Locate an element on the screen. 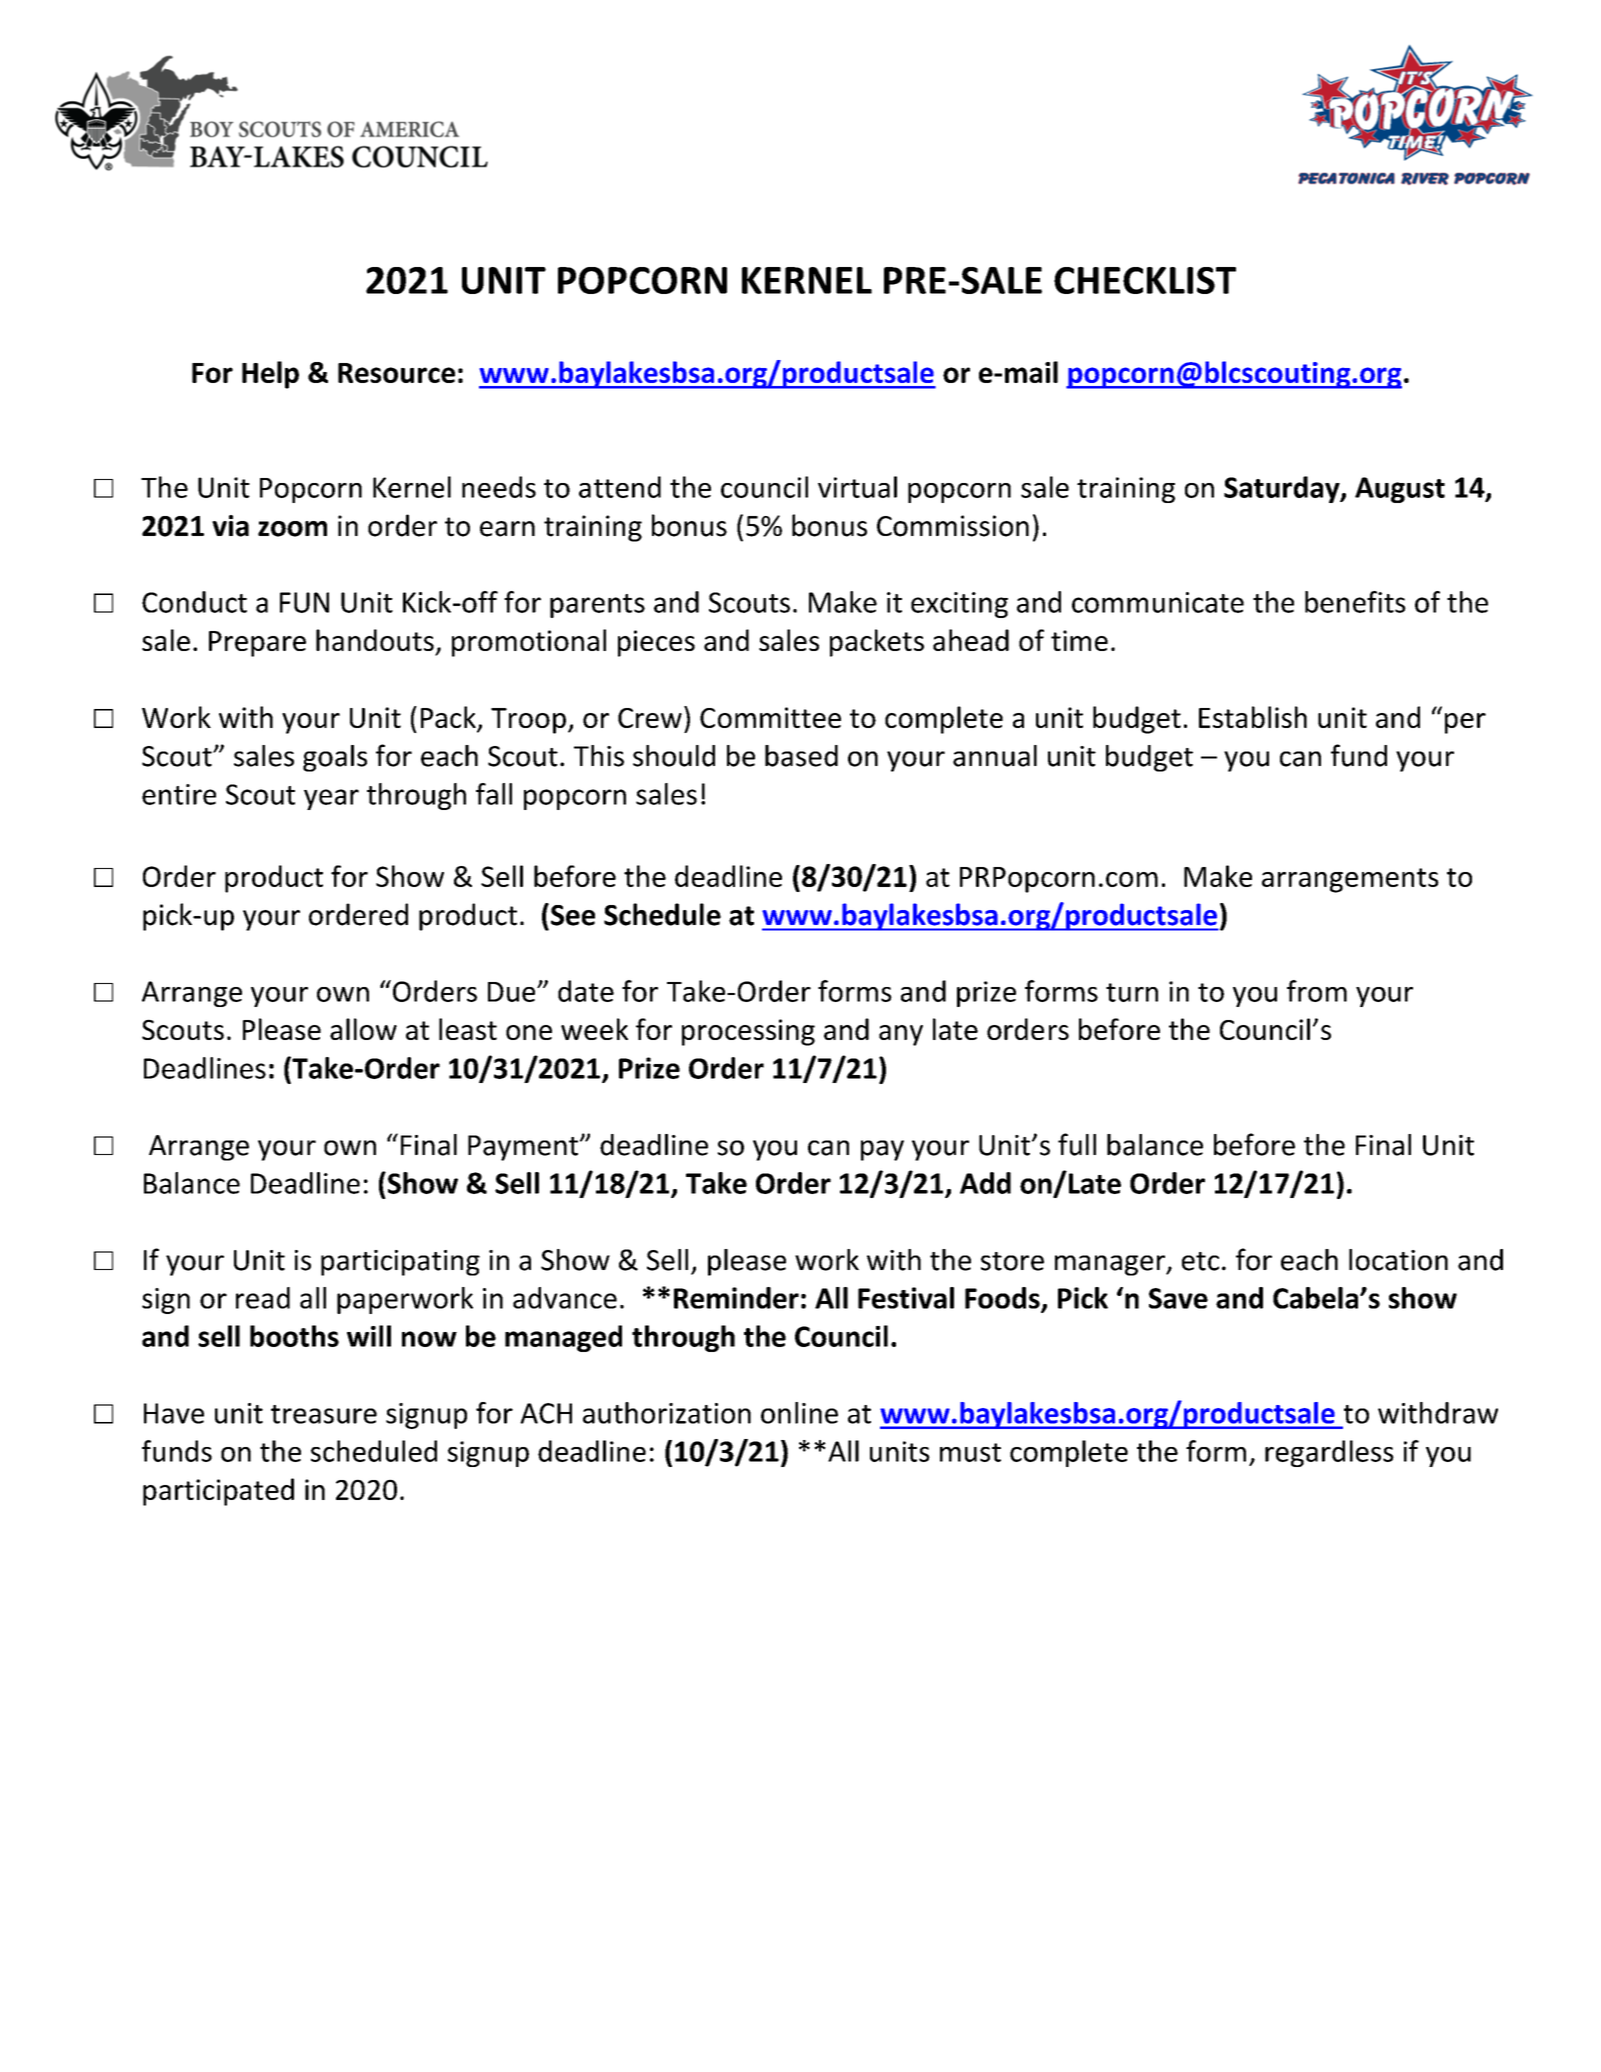 The width and height of the screenshot is (1601, 2072). Help is located at coordinates (270, 375).
